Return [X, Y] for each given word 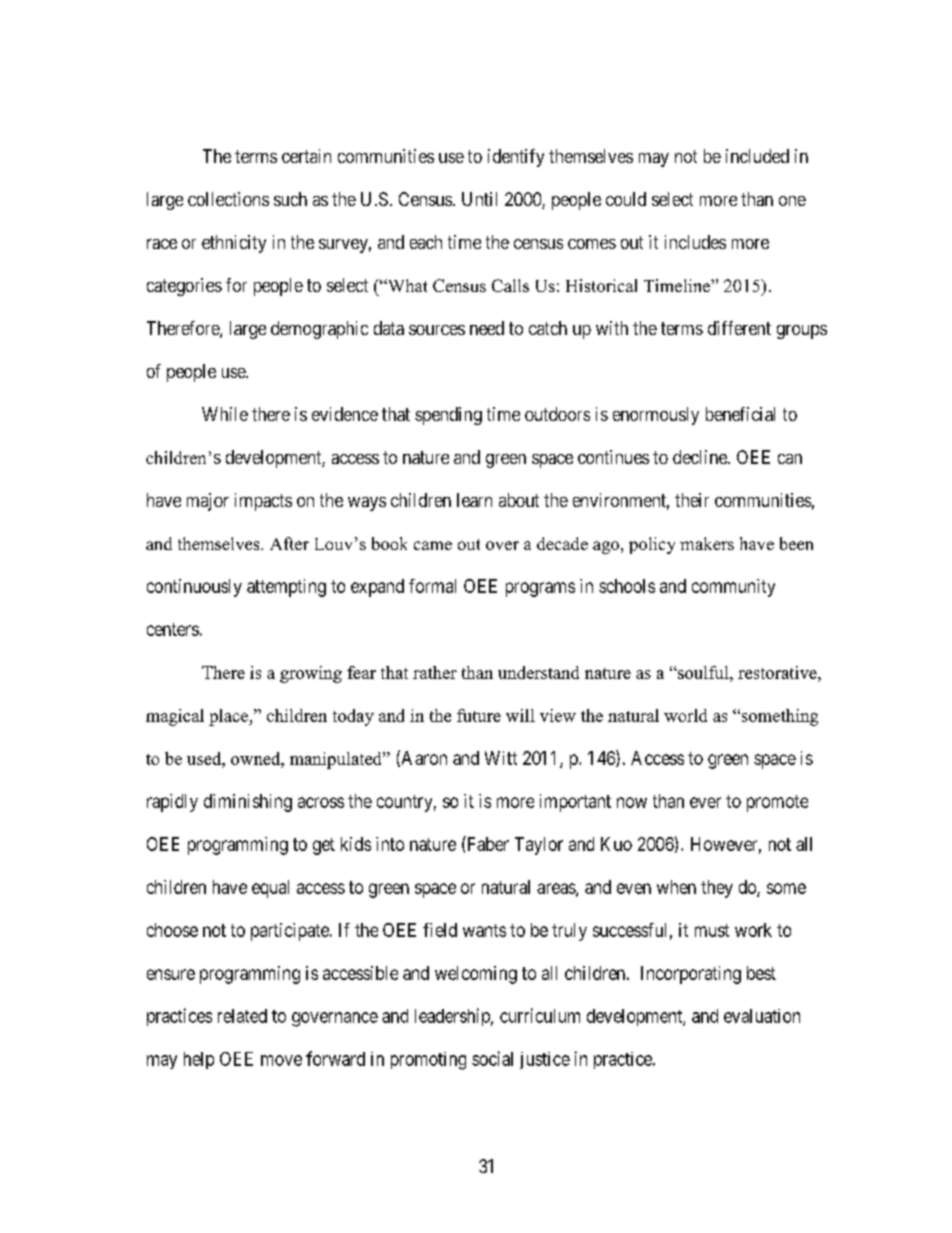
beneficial [740, 414]
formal [432, 586]
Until [479, 199]
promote [777, 803]
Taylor [539, 846]
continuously [194, 588]
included [757, 156]
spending [448, 416]
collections [228, 199]
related [242, 1016]
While [225, 414]
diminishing [248, 803]
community [733, 588]
